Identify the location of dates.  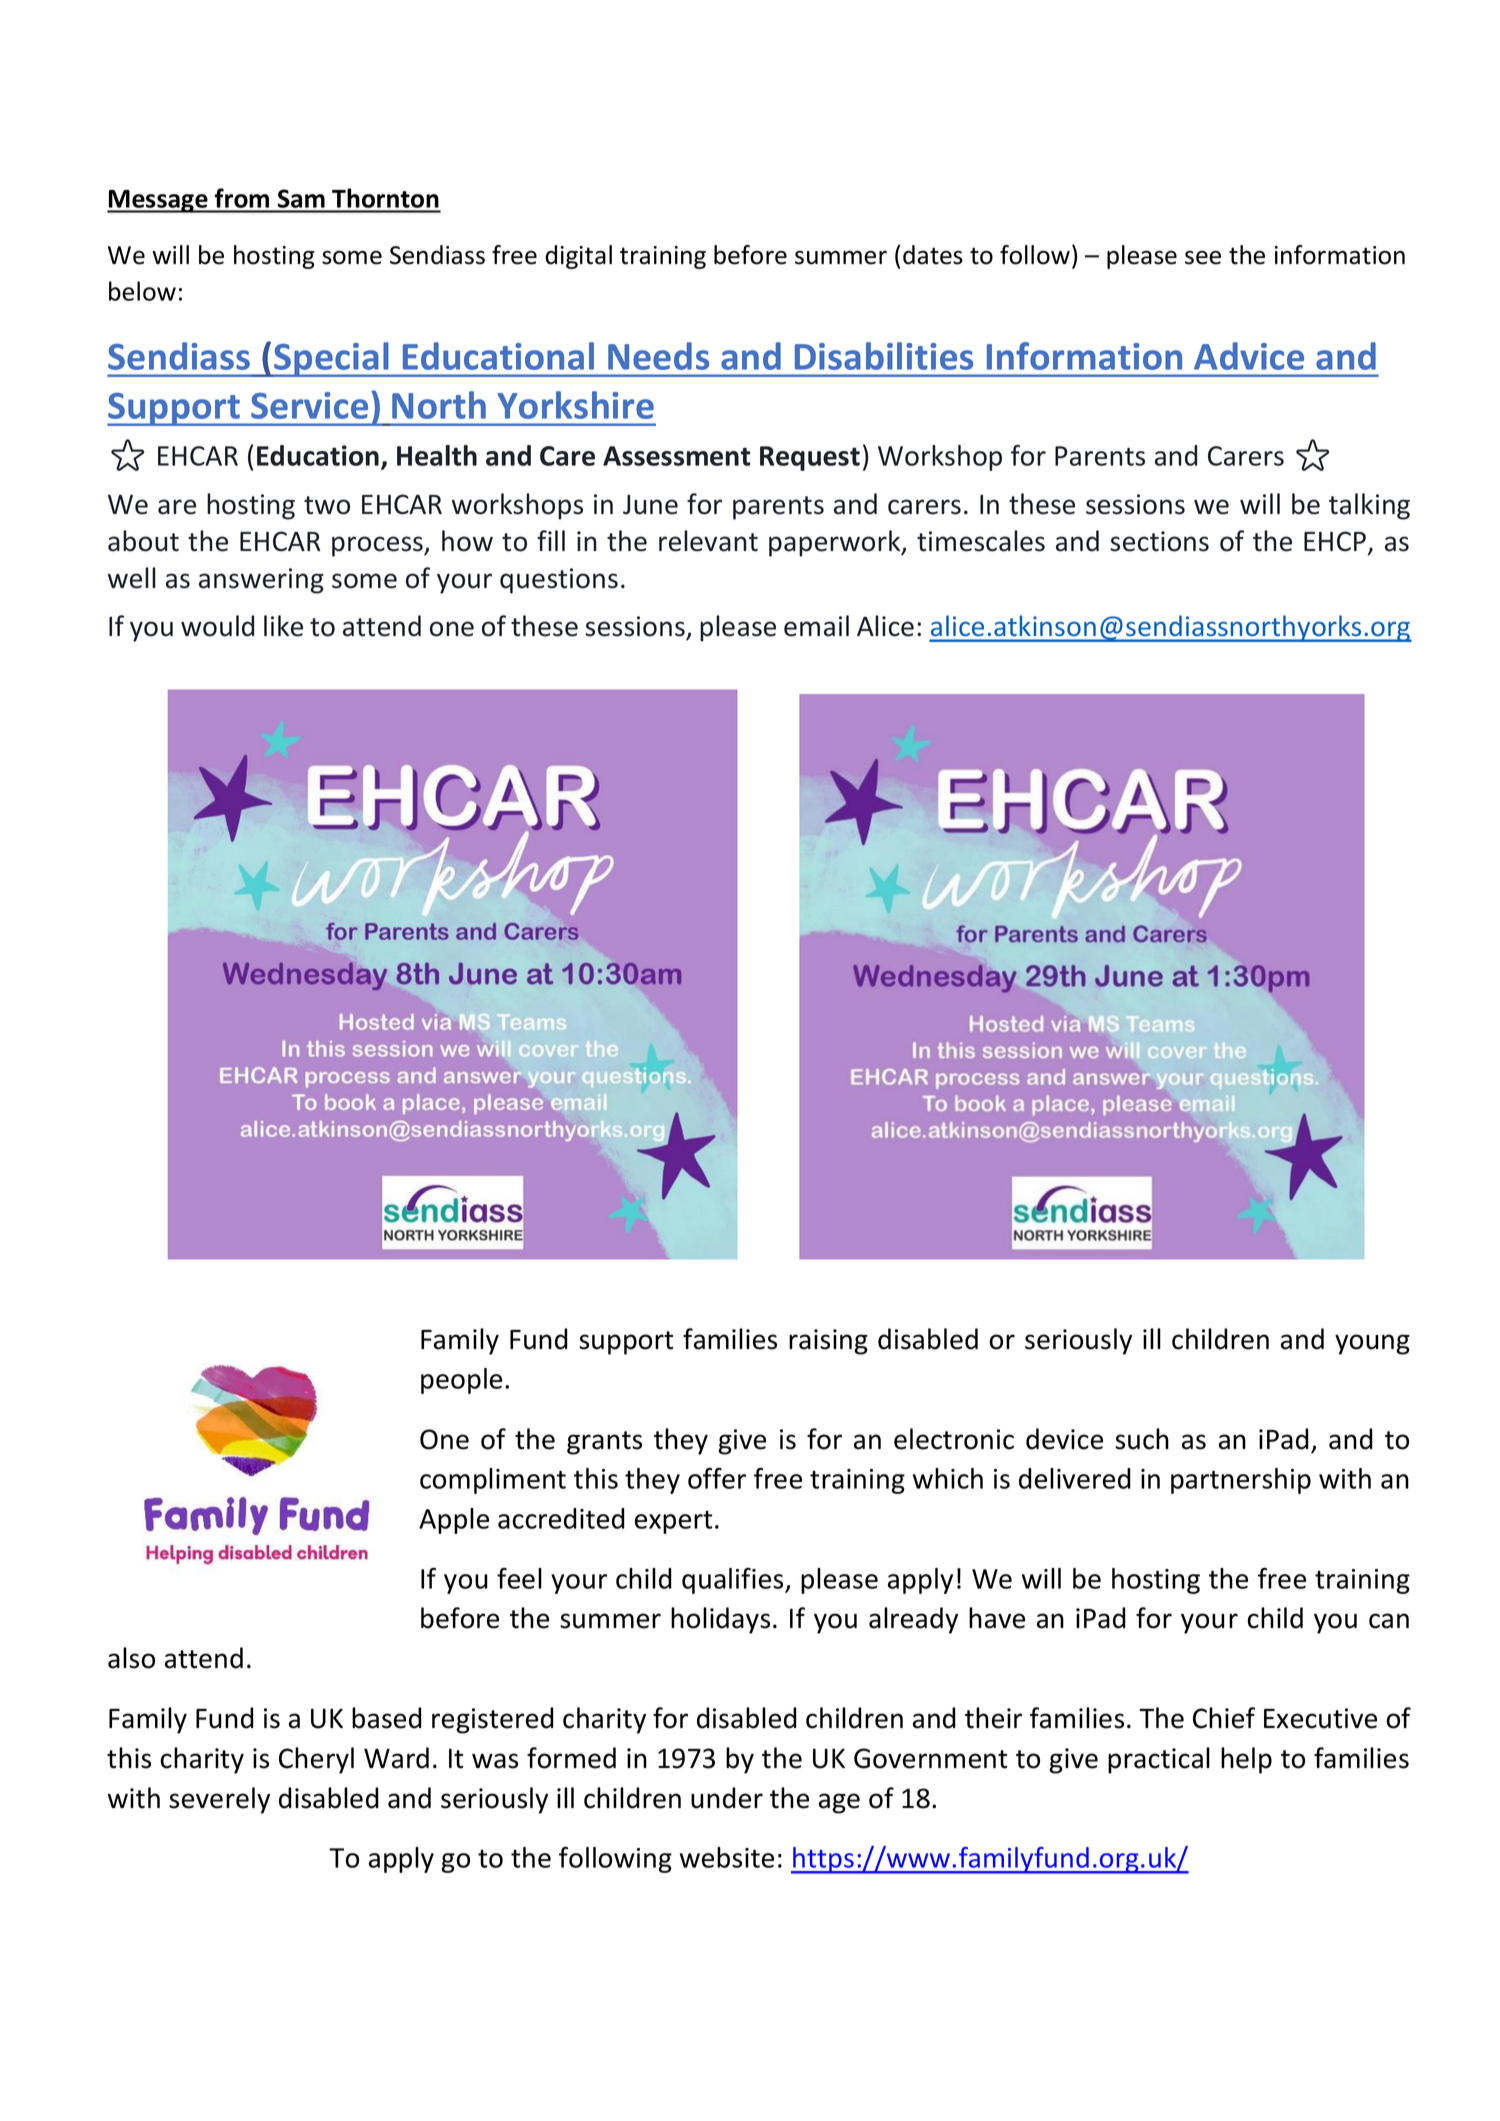
(933, 255).
